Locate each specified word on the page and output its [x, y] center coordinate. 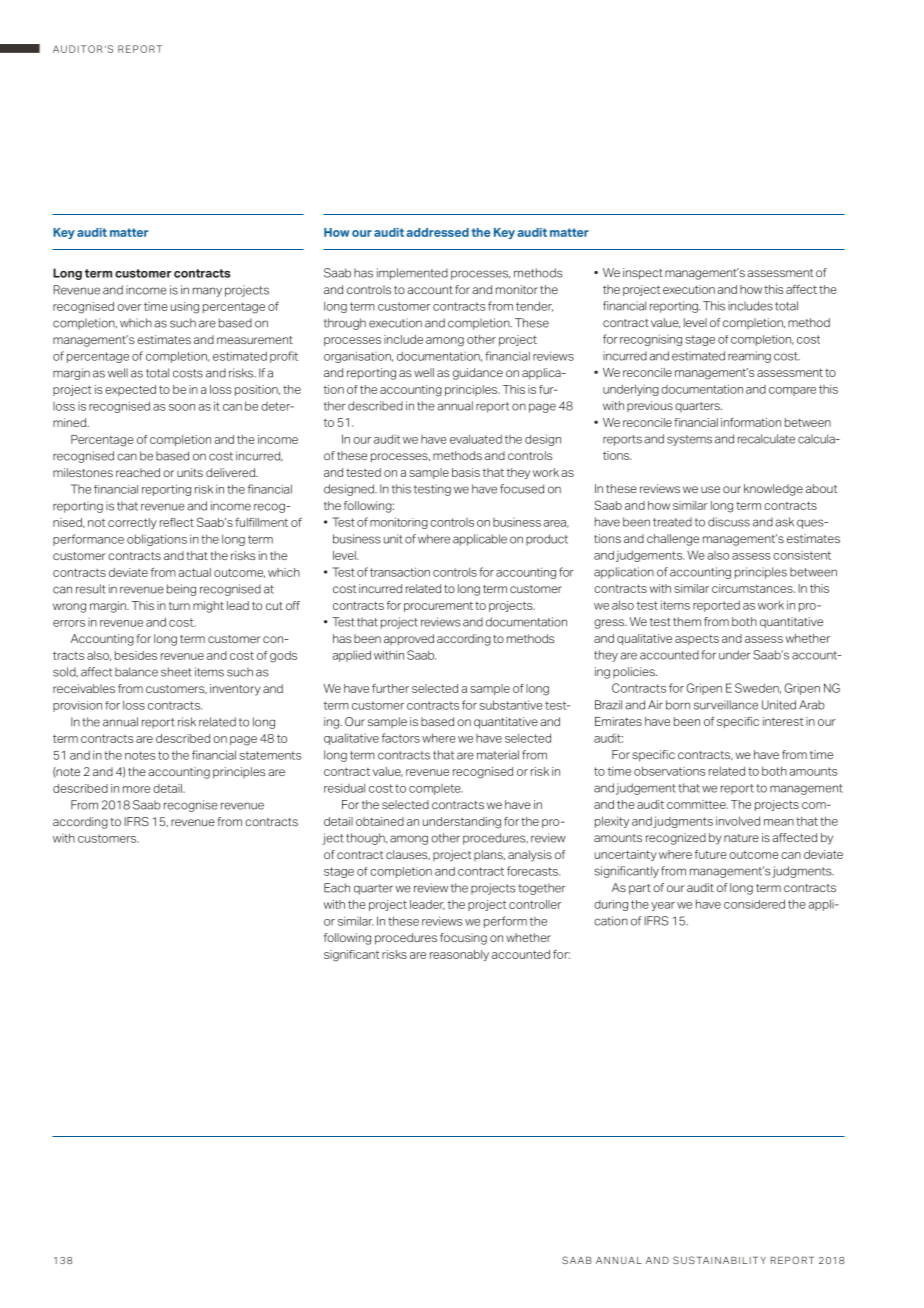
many [207, 292]
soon [182, 407]
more [136, 789]
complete [436, 789]
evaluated [476, 439]
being [181, 590]
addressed [437, 232]
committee [697, 804]
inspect [643, 274]
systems [689, 440]
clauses [408, 855]
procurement [438, 607]
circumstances [753, 588]
